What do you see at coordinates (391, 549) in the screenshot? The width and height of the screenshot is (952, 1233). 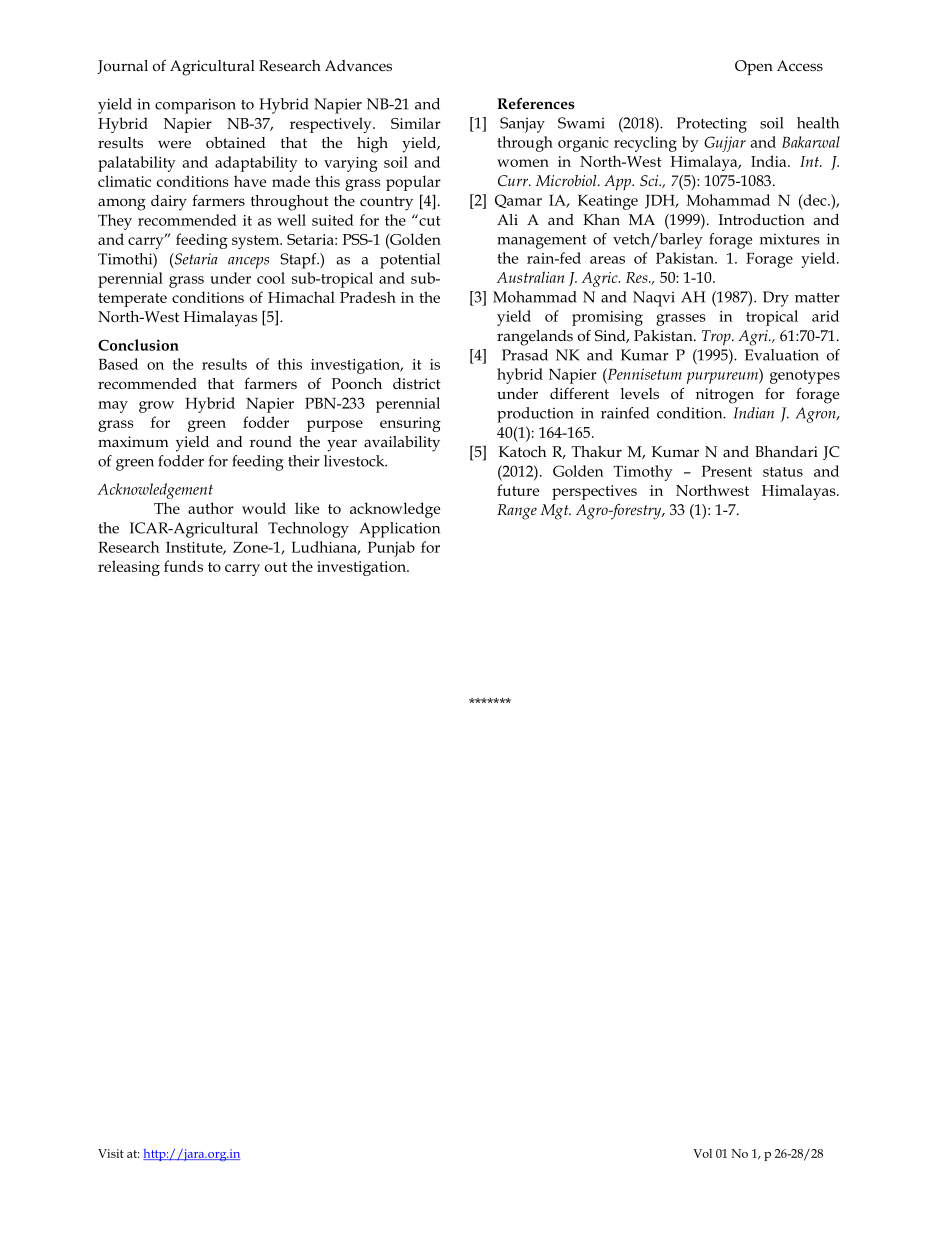 I see `Punjab` at bounding box center [391, 549].
